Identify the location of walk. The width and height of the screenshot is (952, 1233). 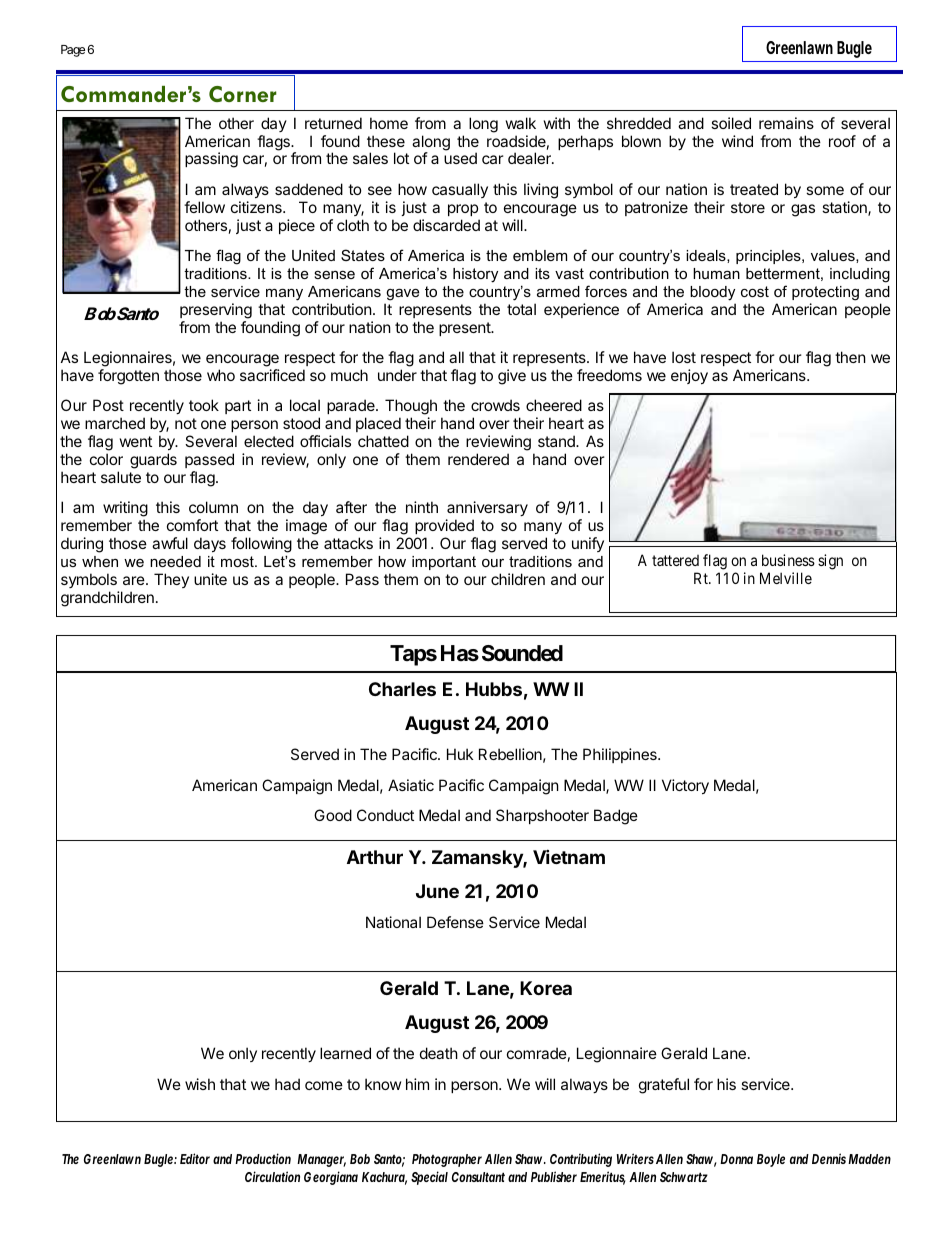
(521, 123).
